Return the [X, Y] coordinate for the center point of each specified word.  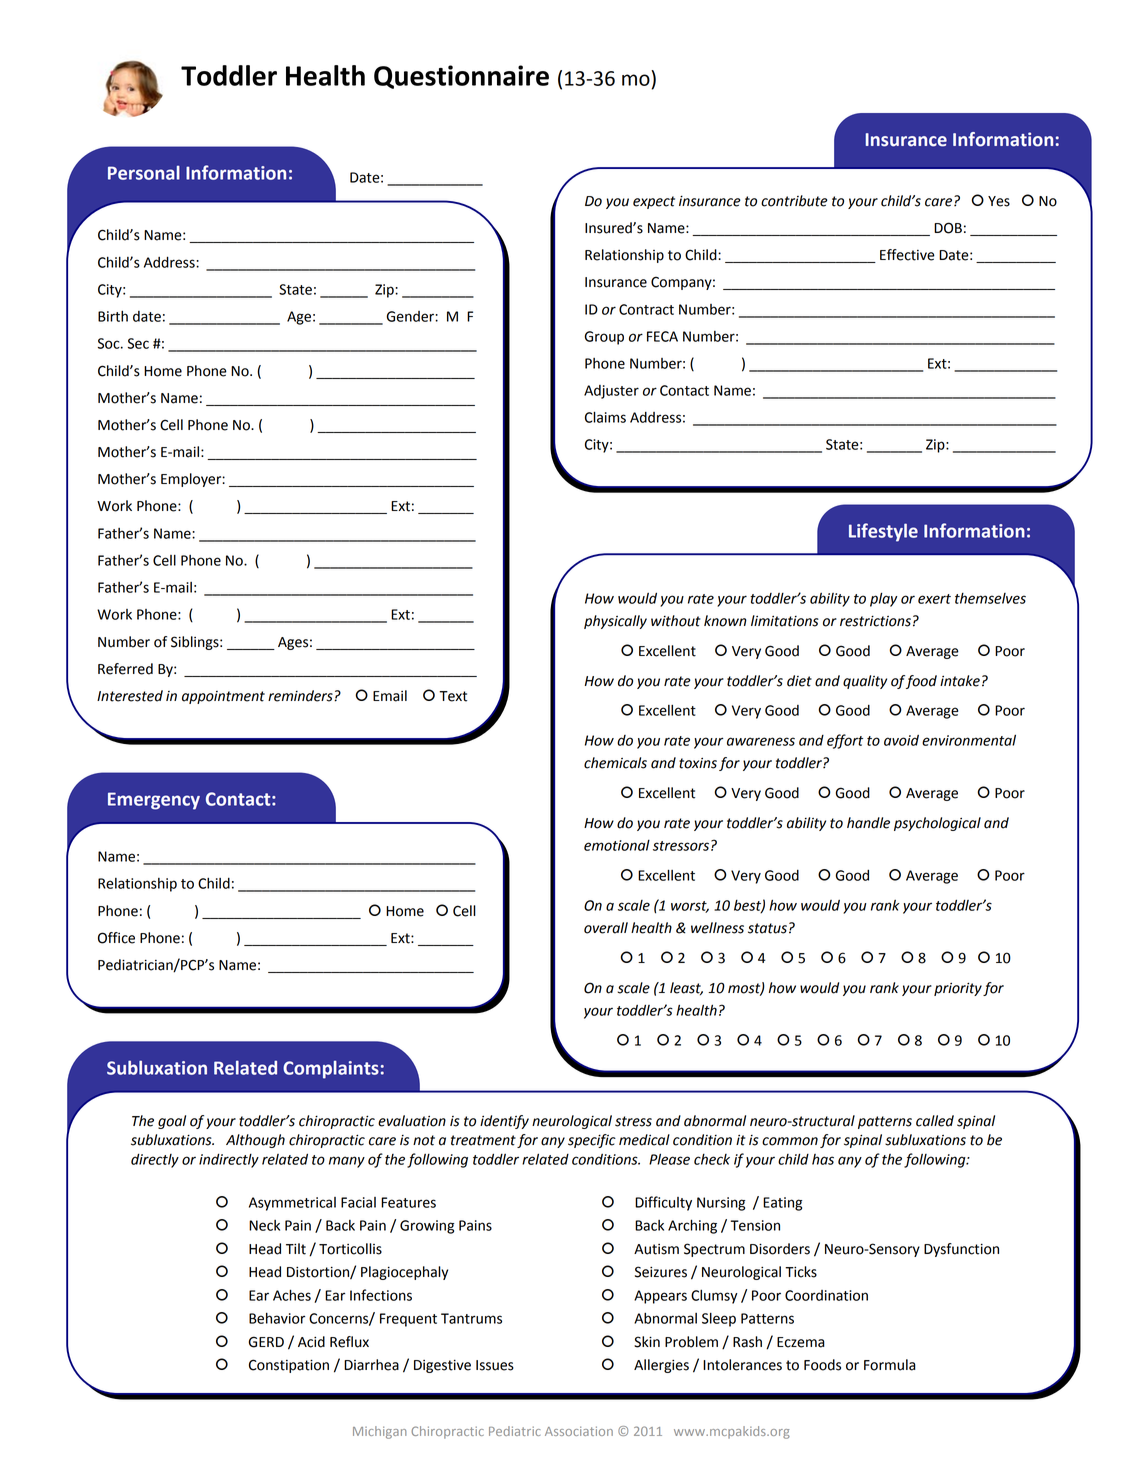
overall [606, 928]
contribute [794, 201]
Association [579, 1431]
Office [116, 938]
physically [615, 622]
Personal [144, 173]
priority [958, 989]
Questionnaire [461, 77]
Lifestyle [883, 532]
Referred [125, 669]
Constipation [289, 1366]
